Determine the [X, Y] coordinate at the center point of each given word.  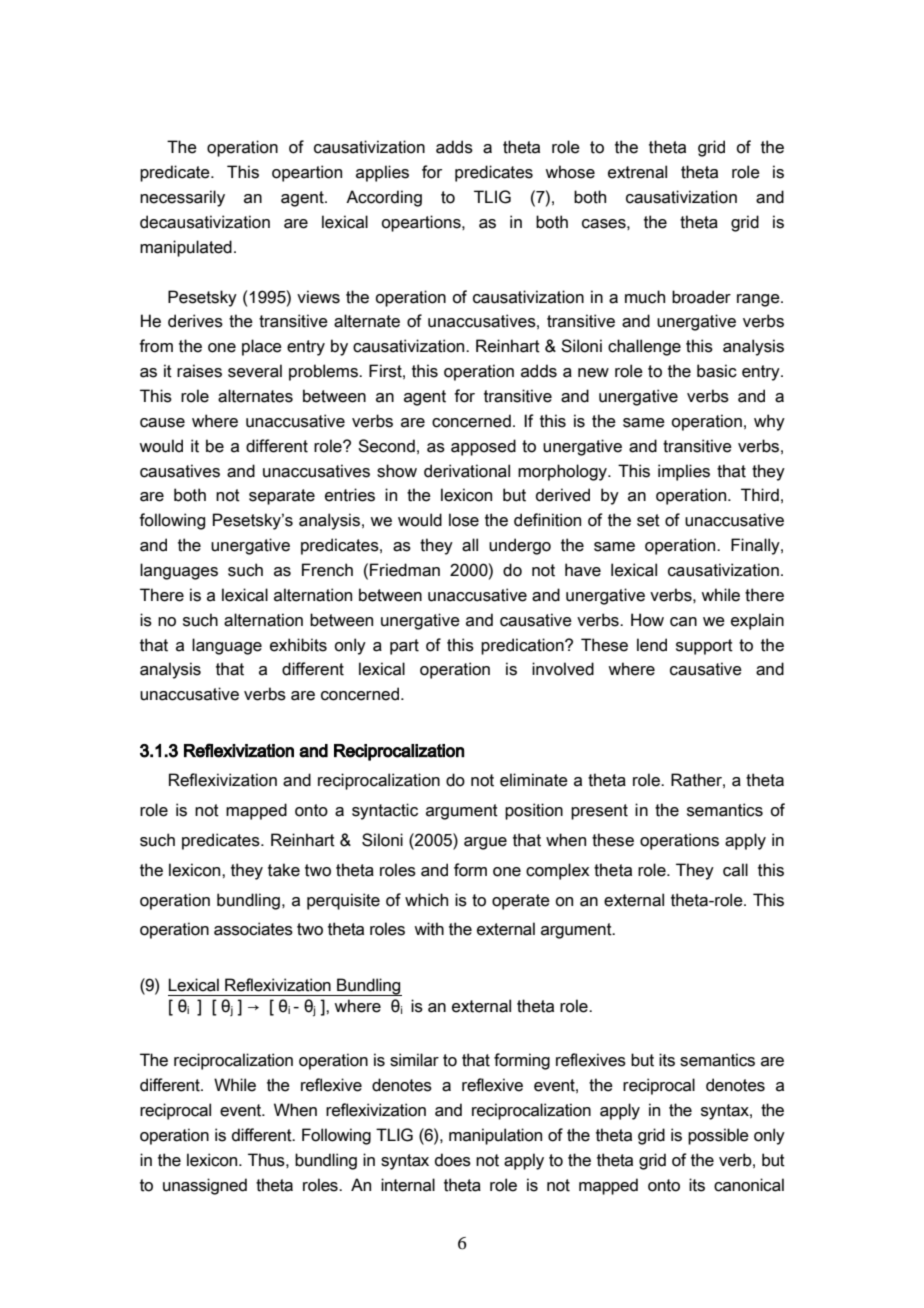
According [384, 198]
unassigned [205, 1186]
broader [701, 297]
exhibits [298, 645]
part [404, 647]
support [704, 647]
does [453, 1160]
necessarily [182, 198]
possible [718, 1136]
